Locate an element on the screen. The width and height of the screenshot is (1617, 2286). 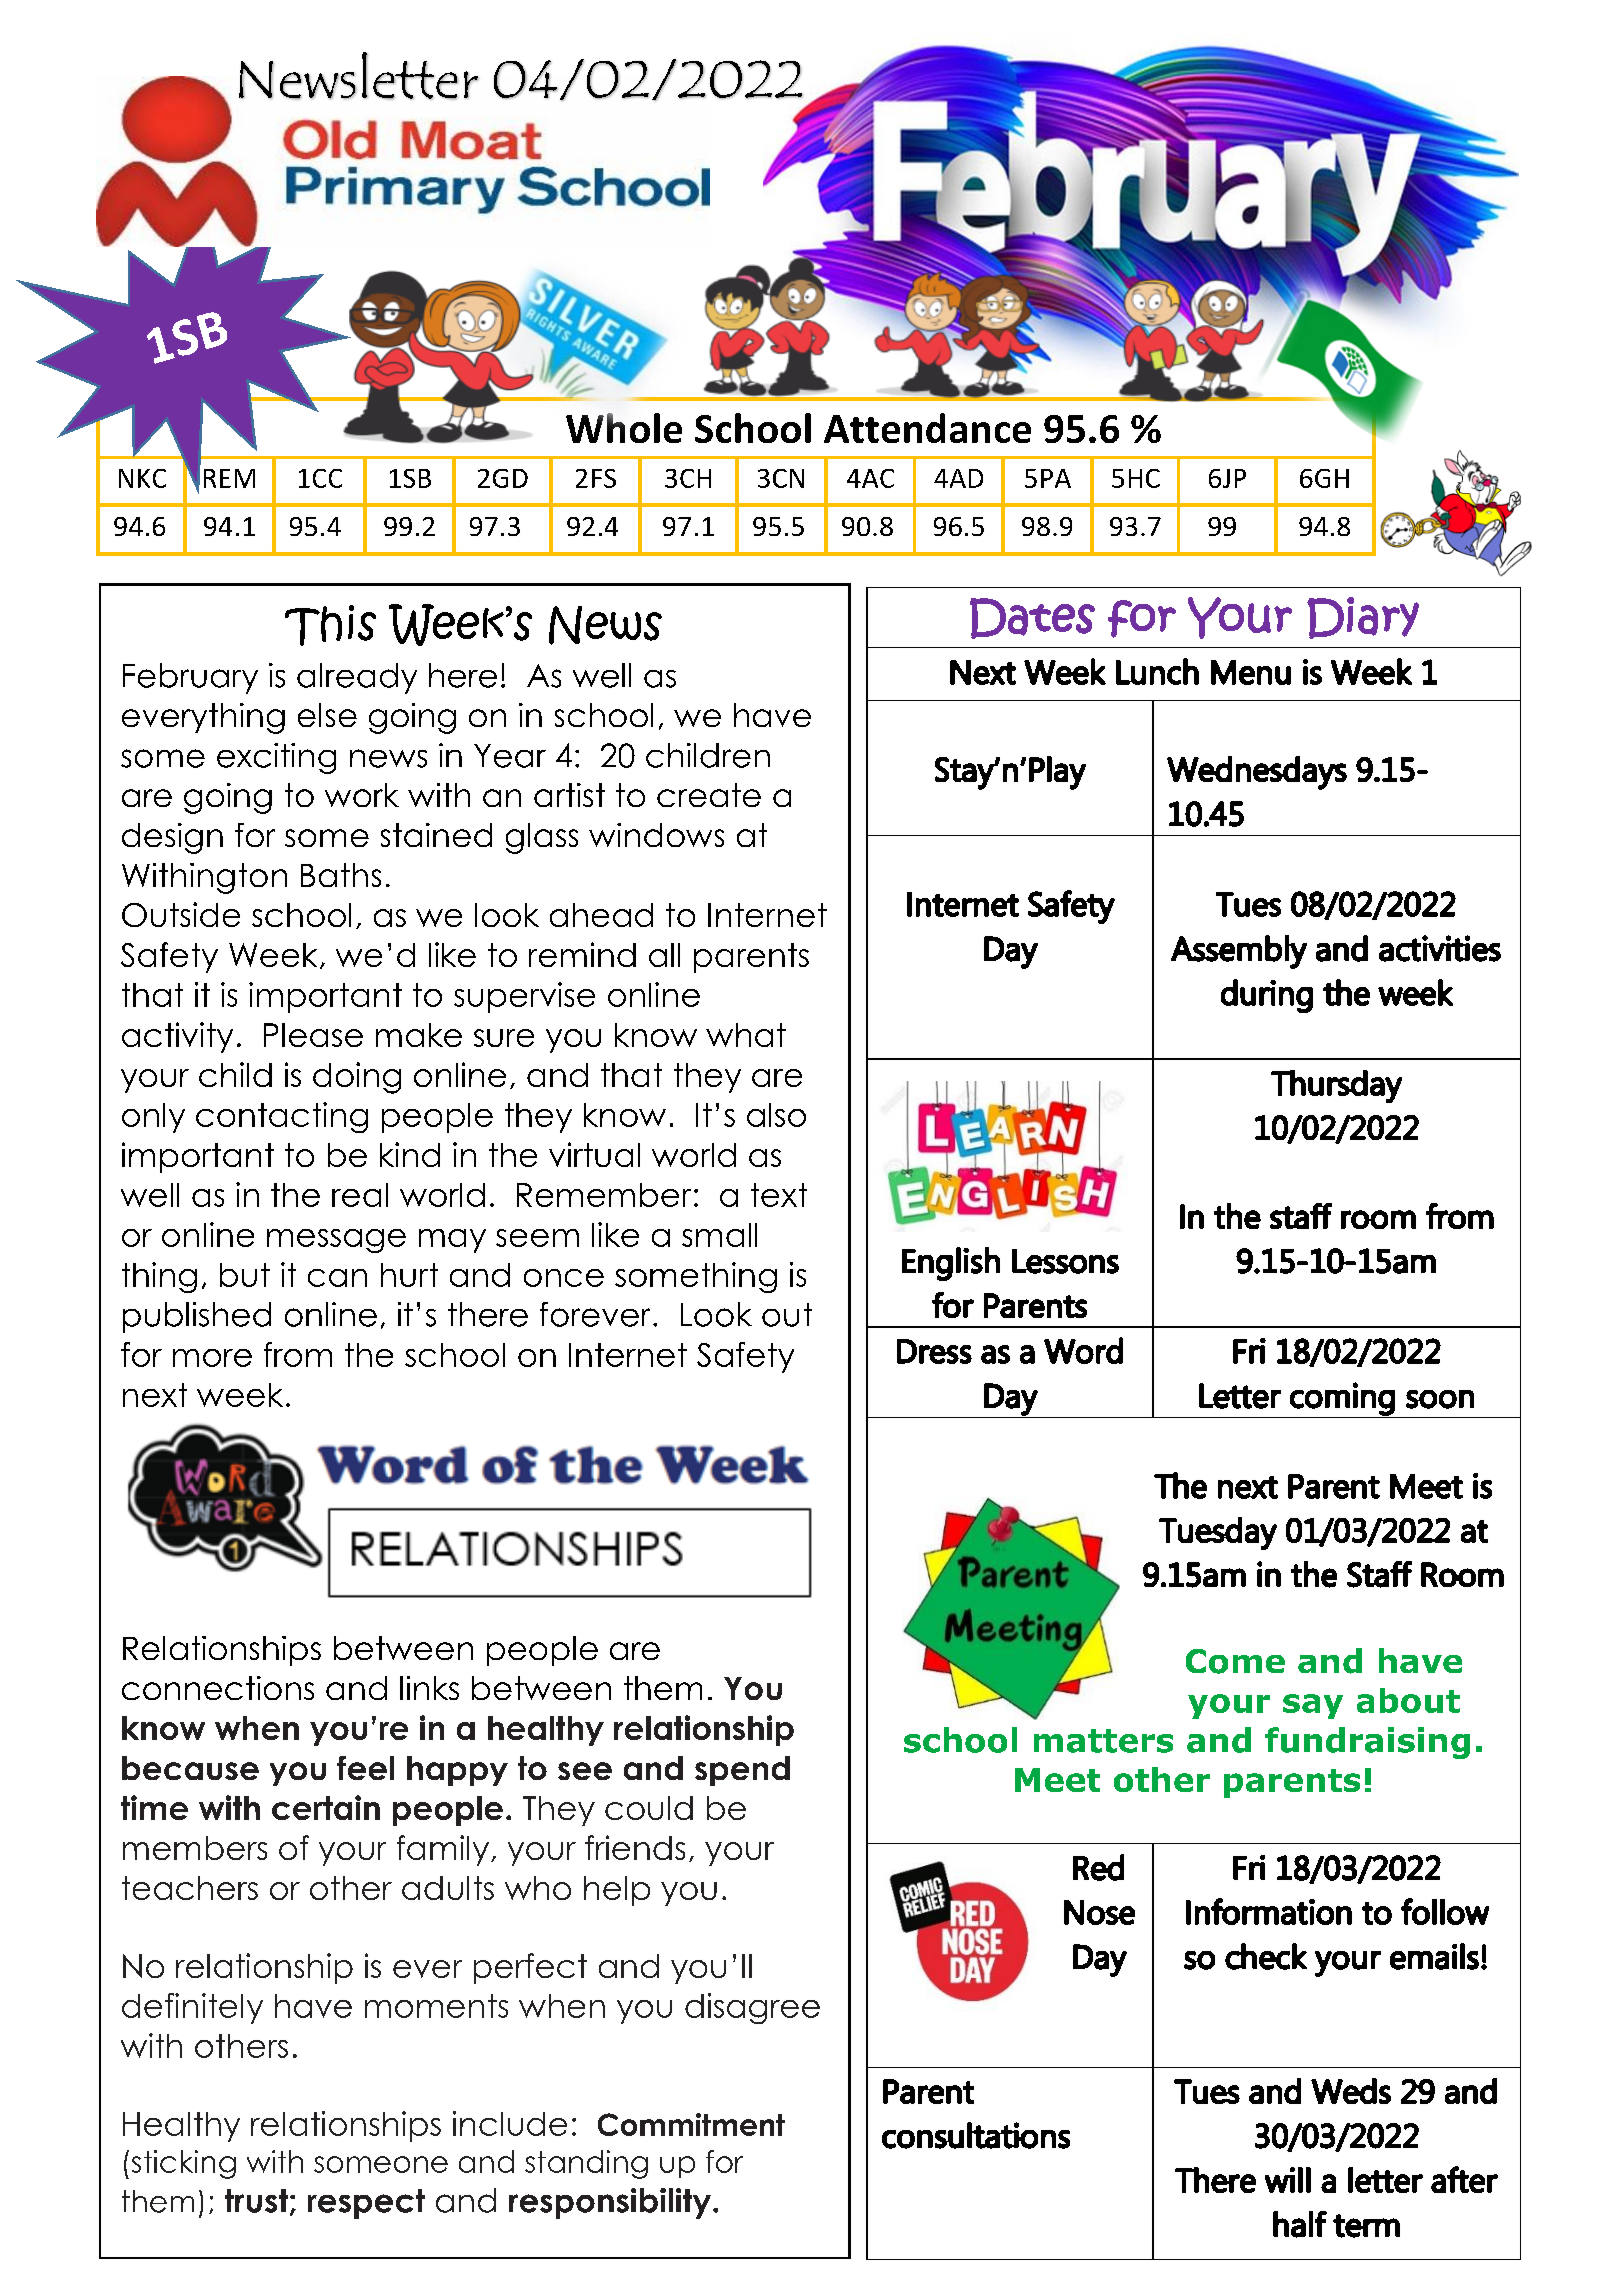
windows is located at coordinates (656, 835).
